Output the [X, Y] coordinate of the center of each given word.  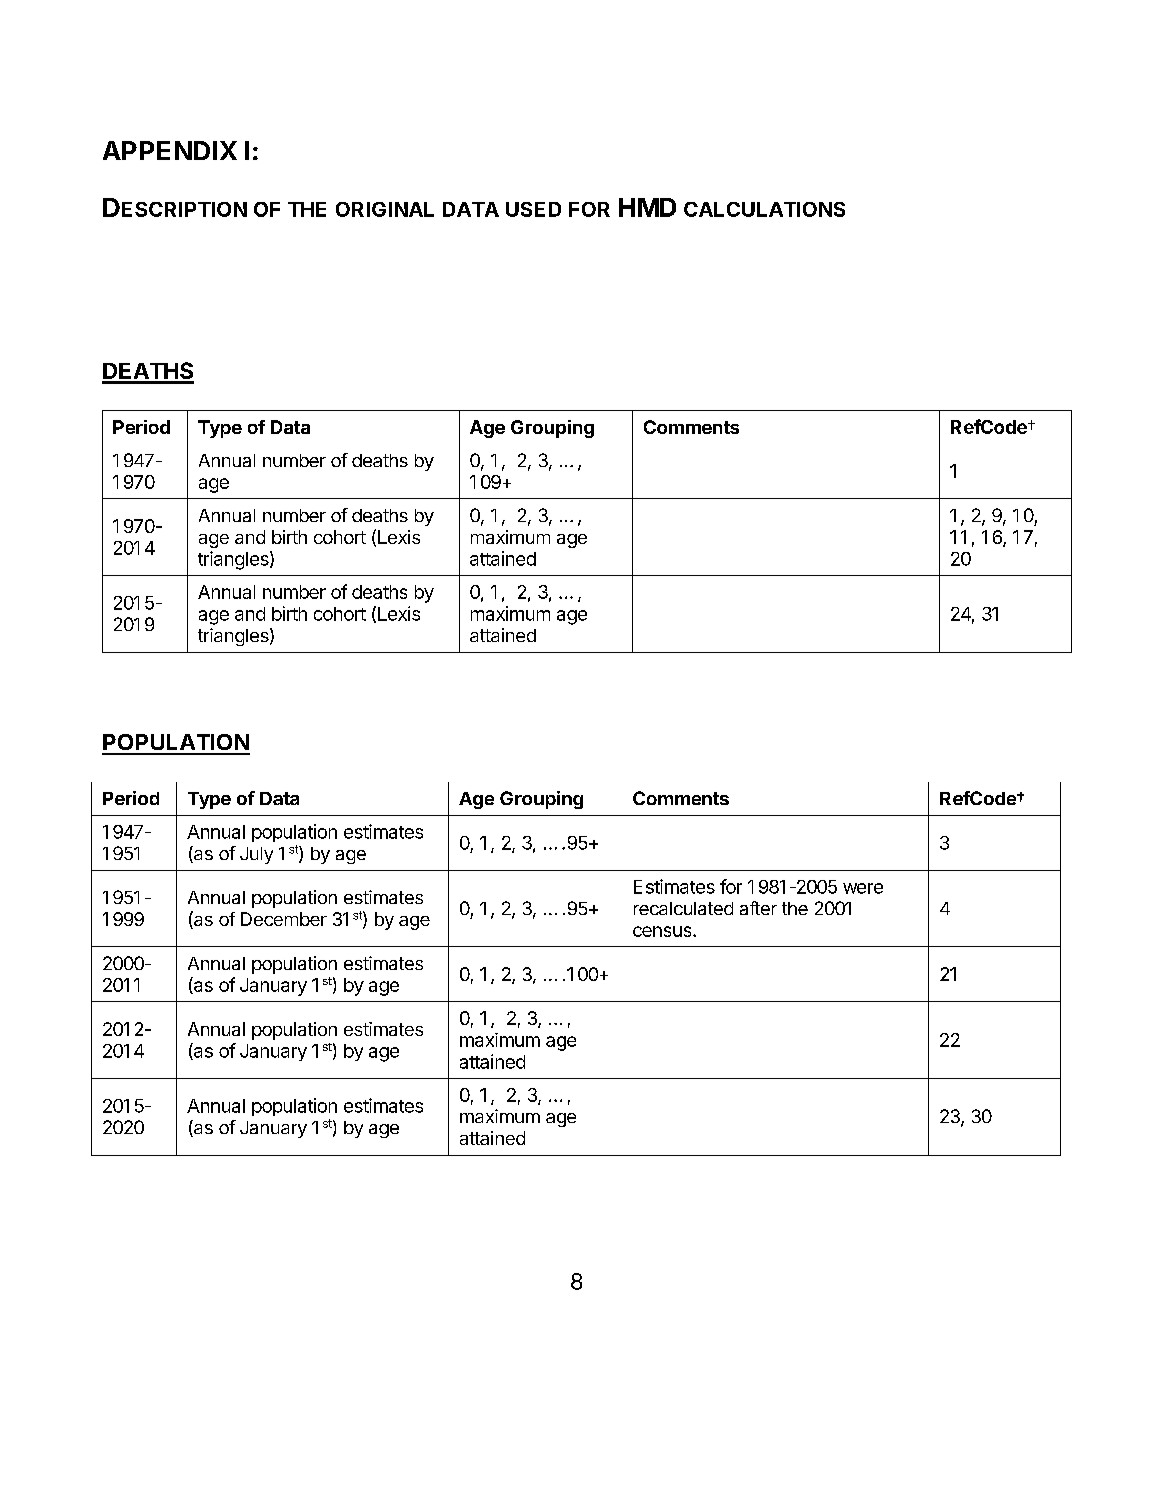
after [758, 908]
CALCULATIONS [764, 209]
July [256, 855]
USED [533, 209]
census [663, 931]
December [284, 919]
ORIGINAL [385, 209]
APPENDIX [170, 150]
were [863, 888]
